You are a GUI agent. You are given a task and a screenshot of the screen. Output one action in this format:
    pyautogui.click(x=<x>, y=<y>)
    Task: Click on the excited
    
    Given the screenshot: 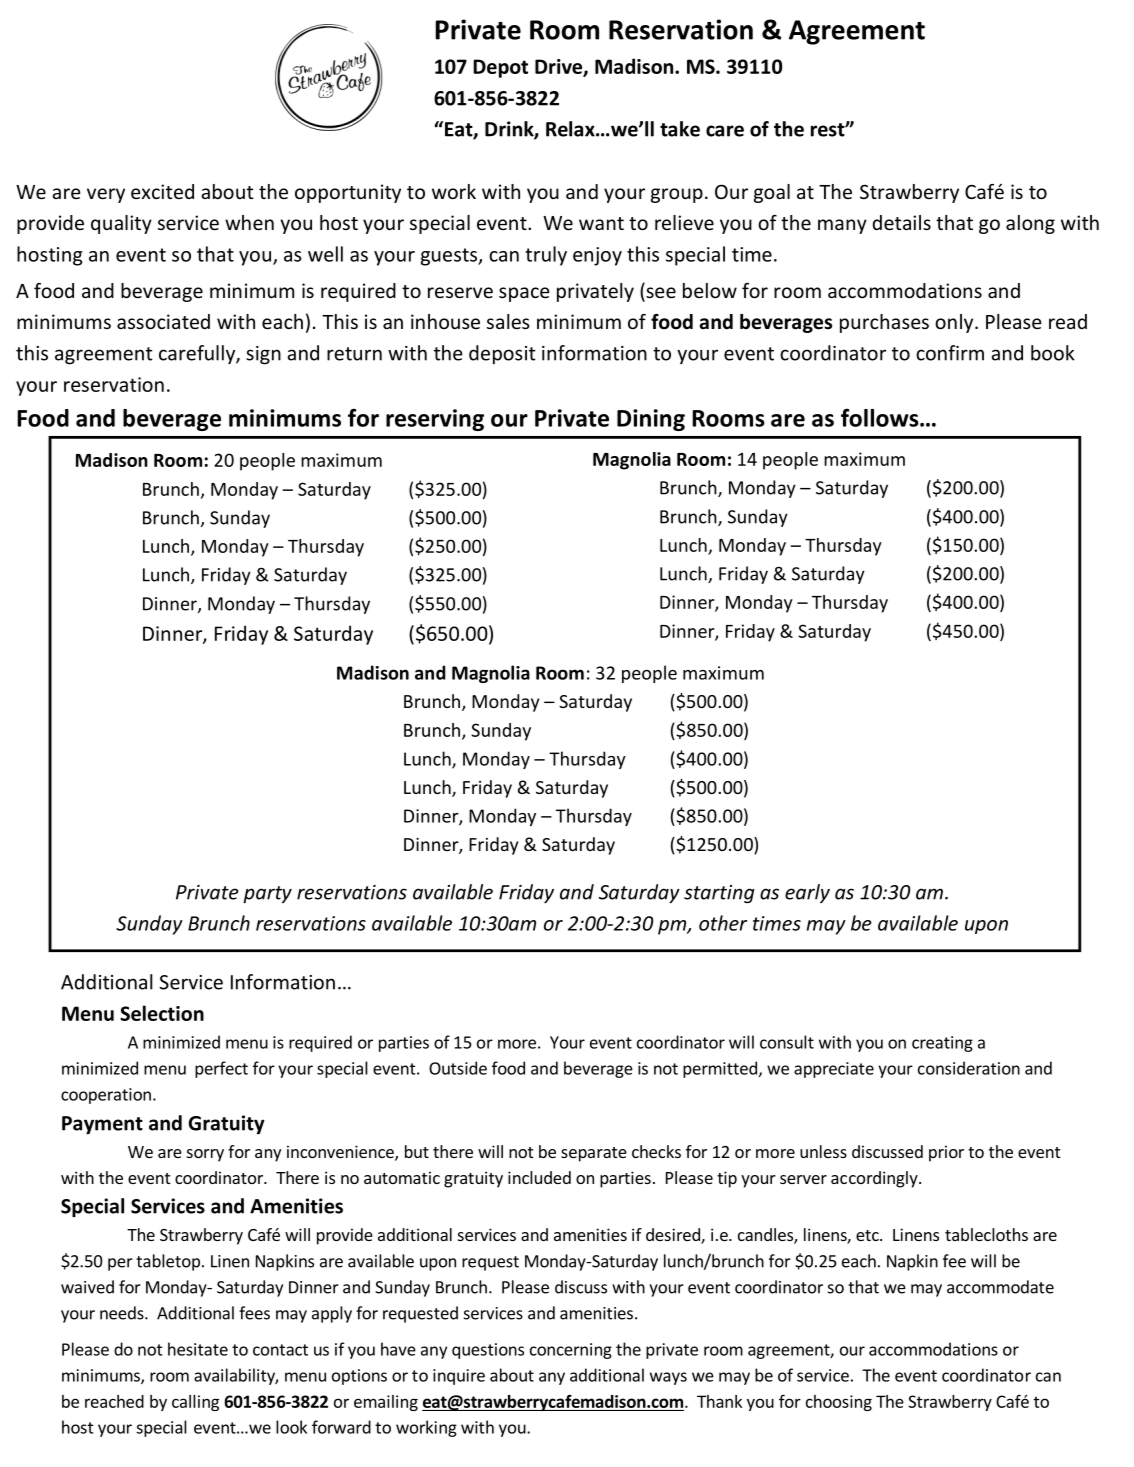 What is the action you would take?
    pyautogui.click(x=162, y=191)
